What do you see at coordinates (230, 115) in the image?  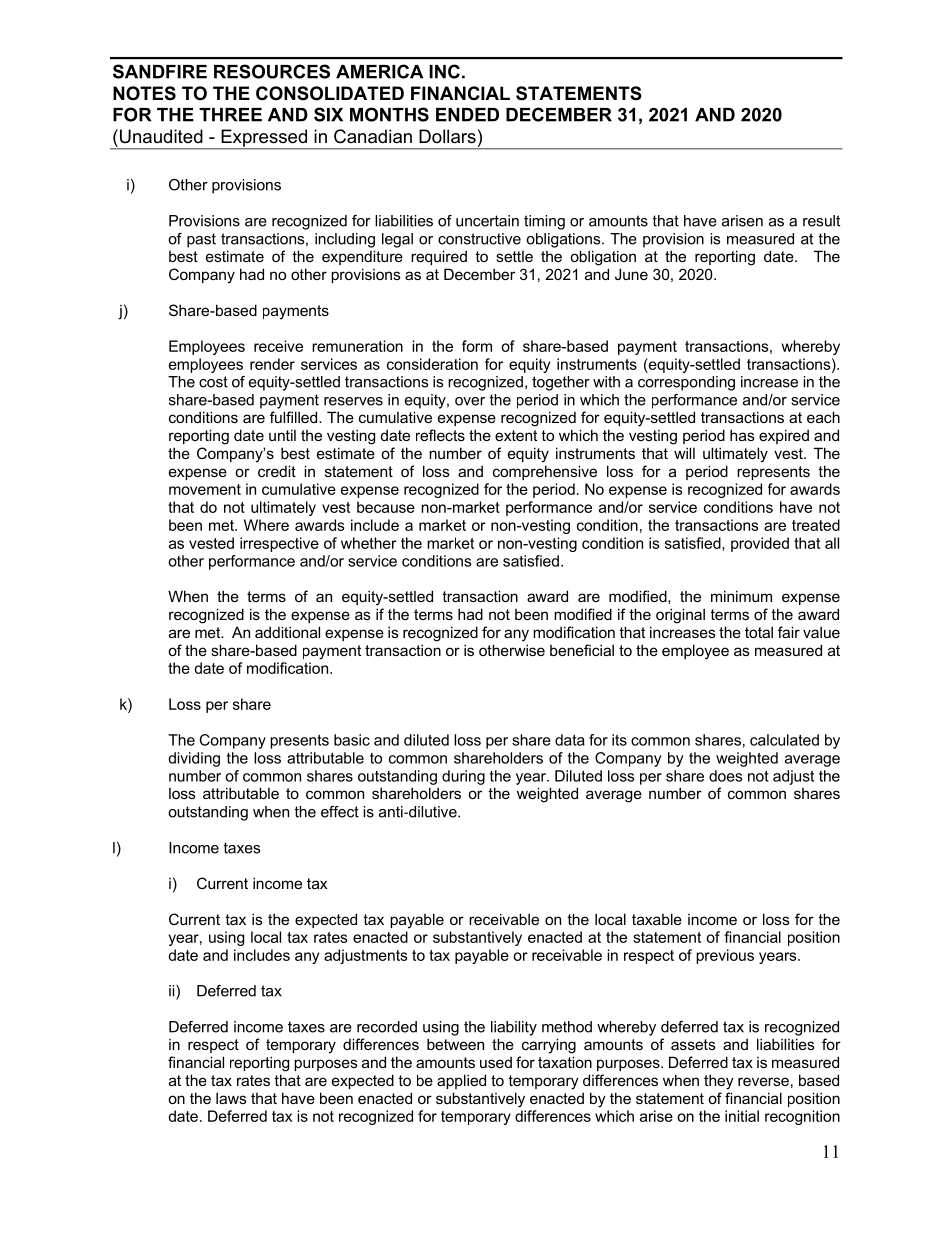 I see `THREE` at bounding box center [230, 115].
